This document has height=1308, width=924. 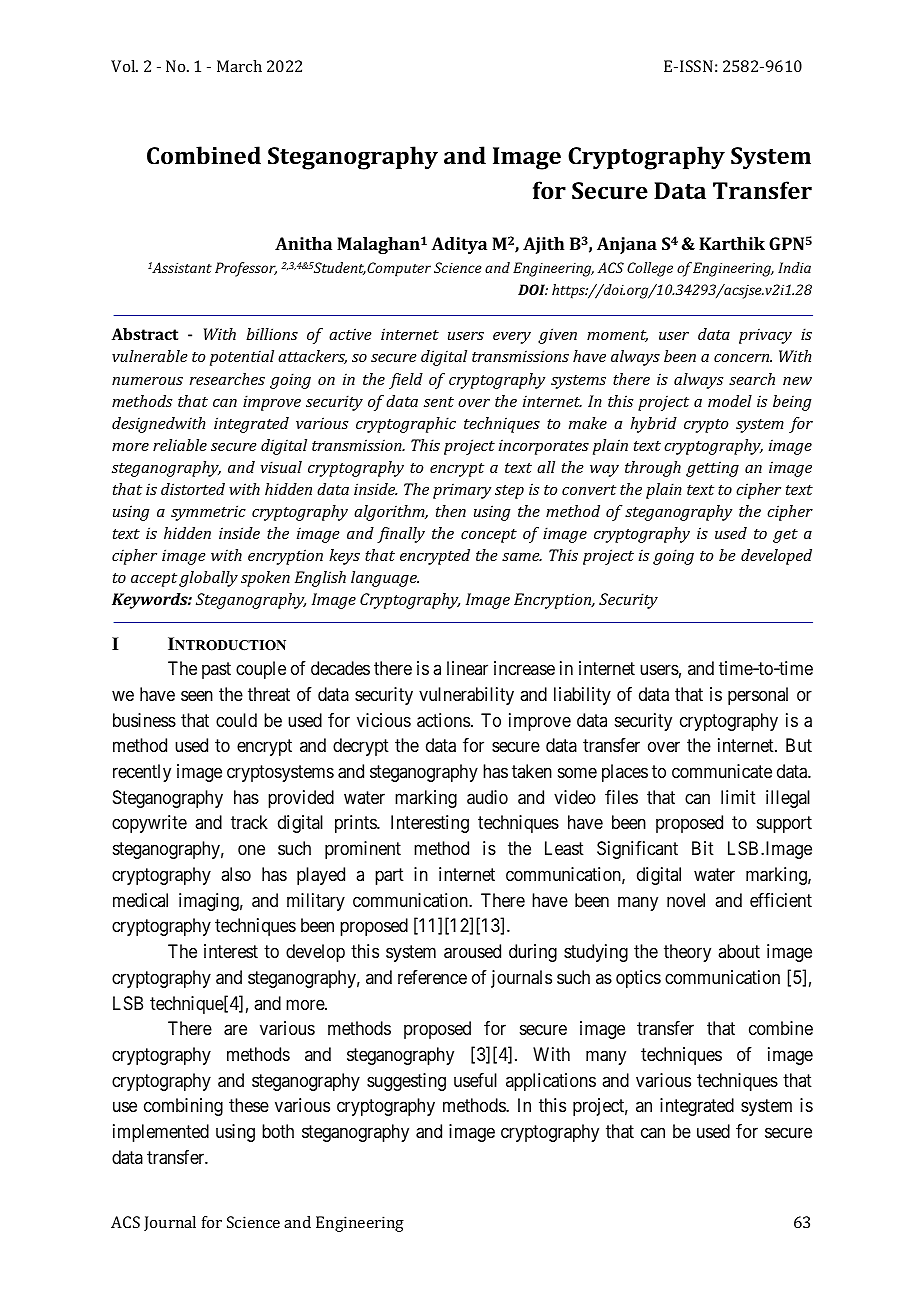 What do you see at coordinates (239, 66) in the document?
I see `March` at bounding box center [239, 66].
